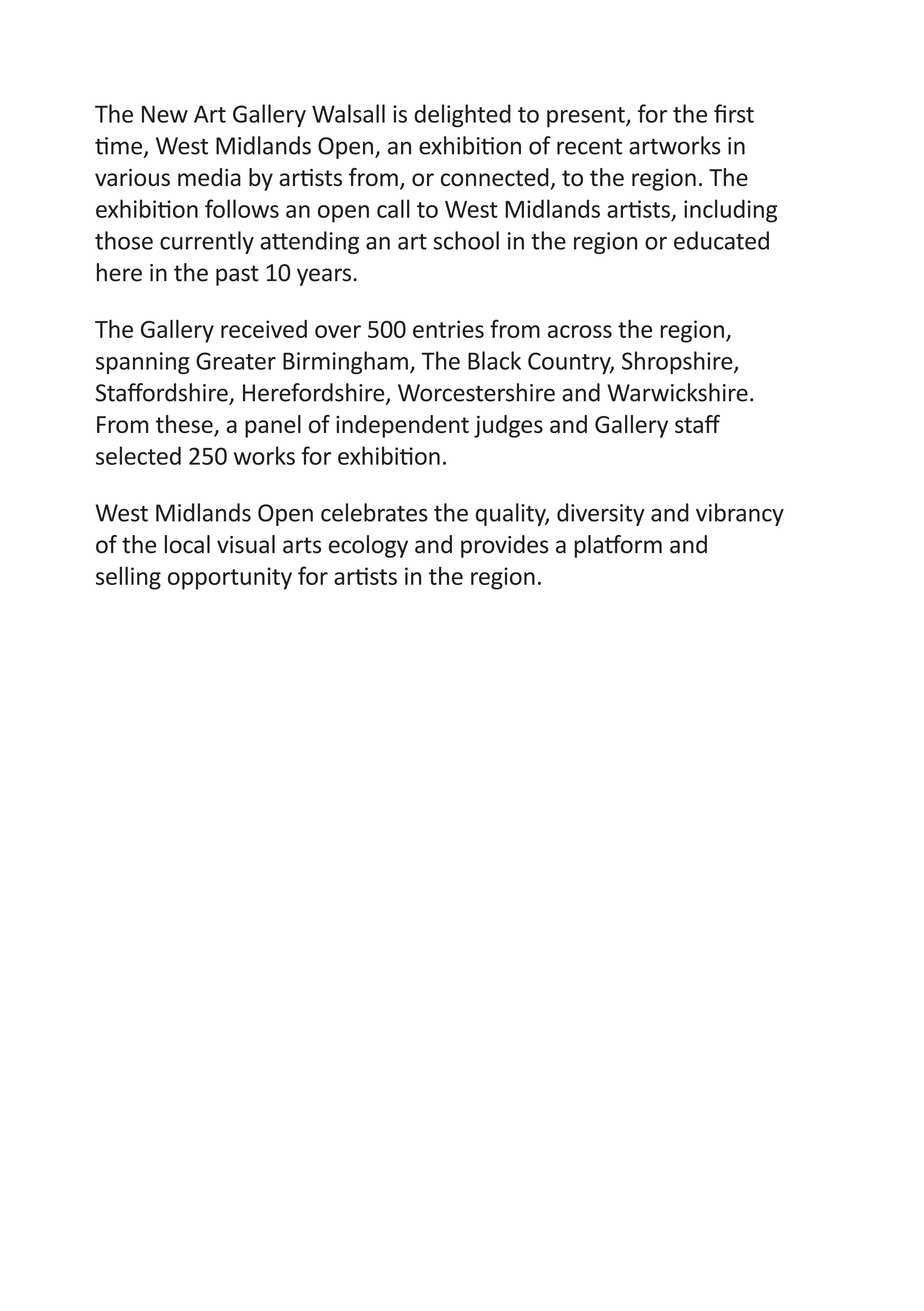  What do you see at coordinates (402, 426) in the document?
I see `independent` at bounding box center [402, 426].
